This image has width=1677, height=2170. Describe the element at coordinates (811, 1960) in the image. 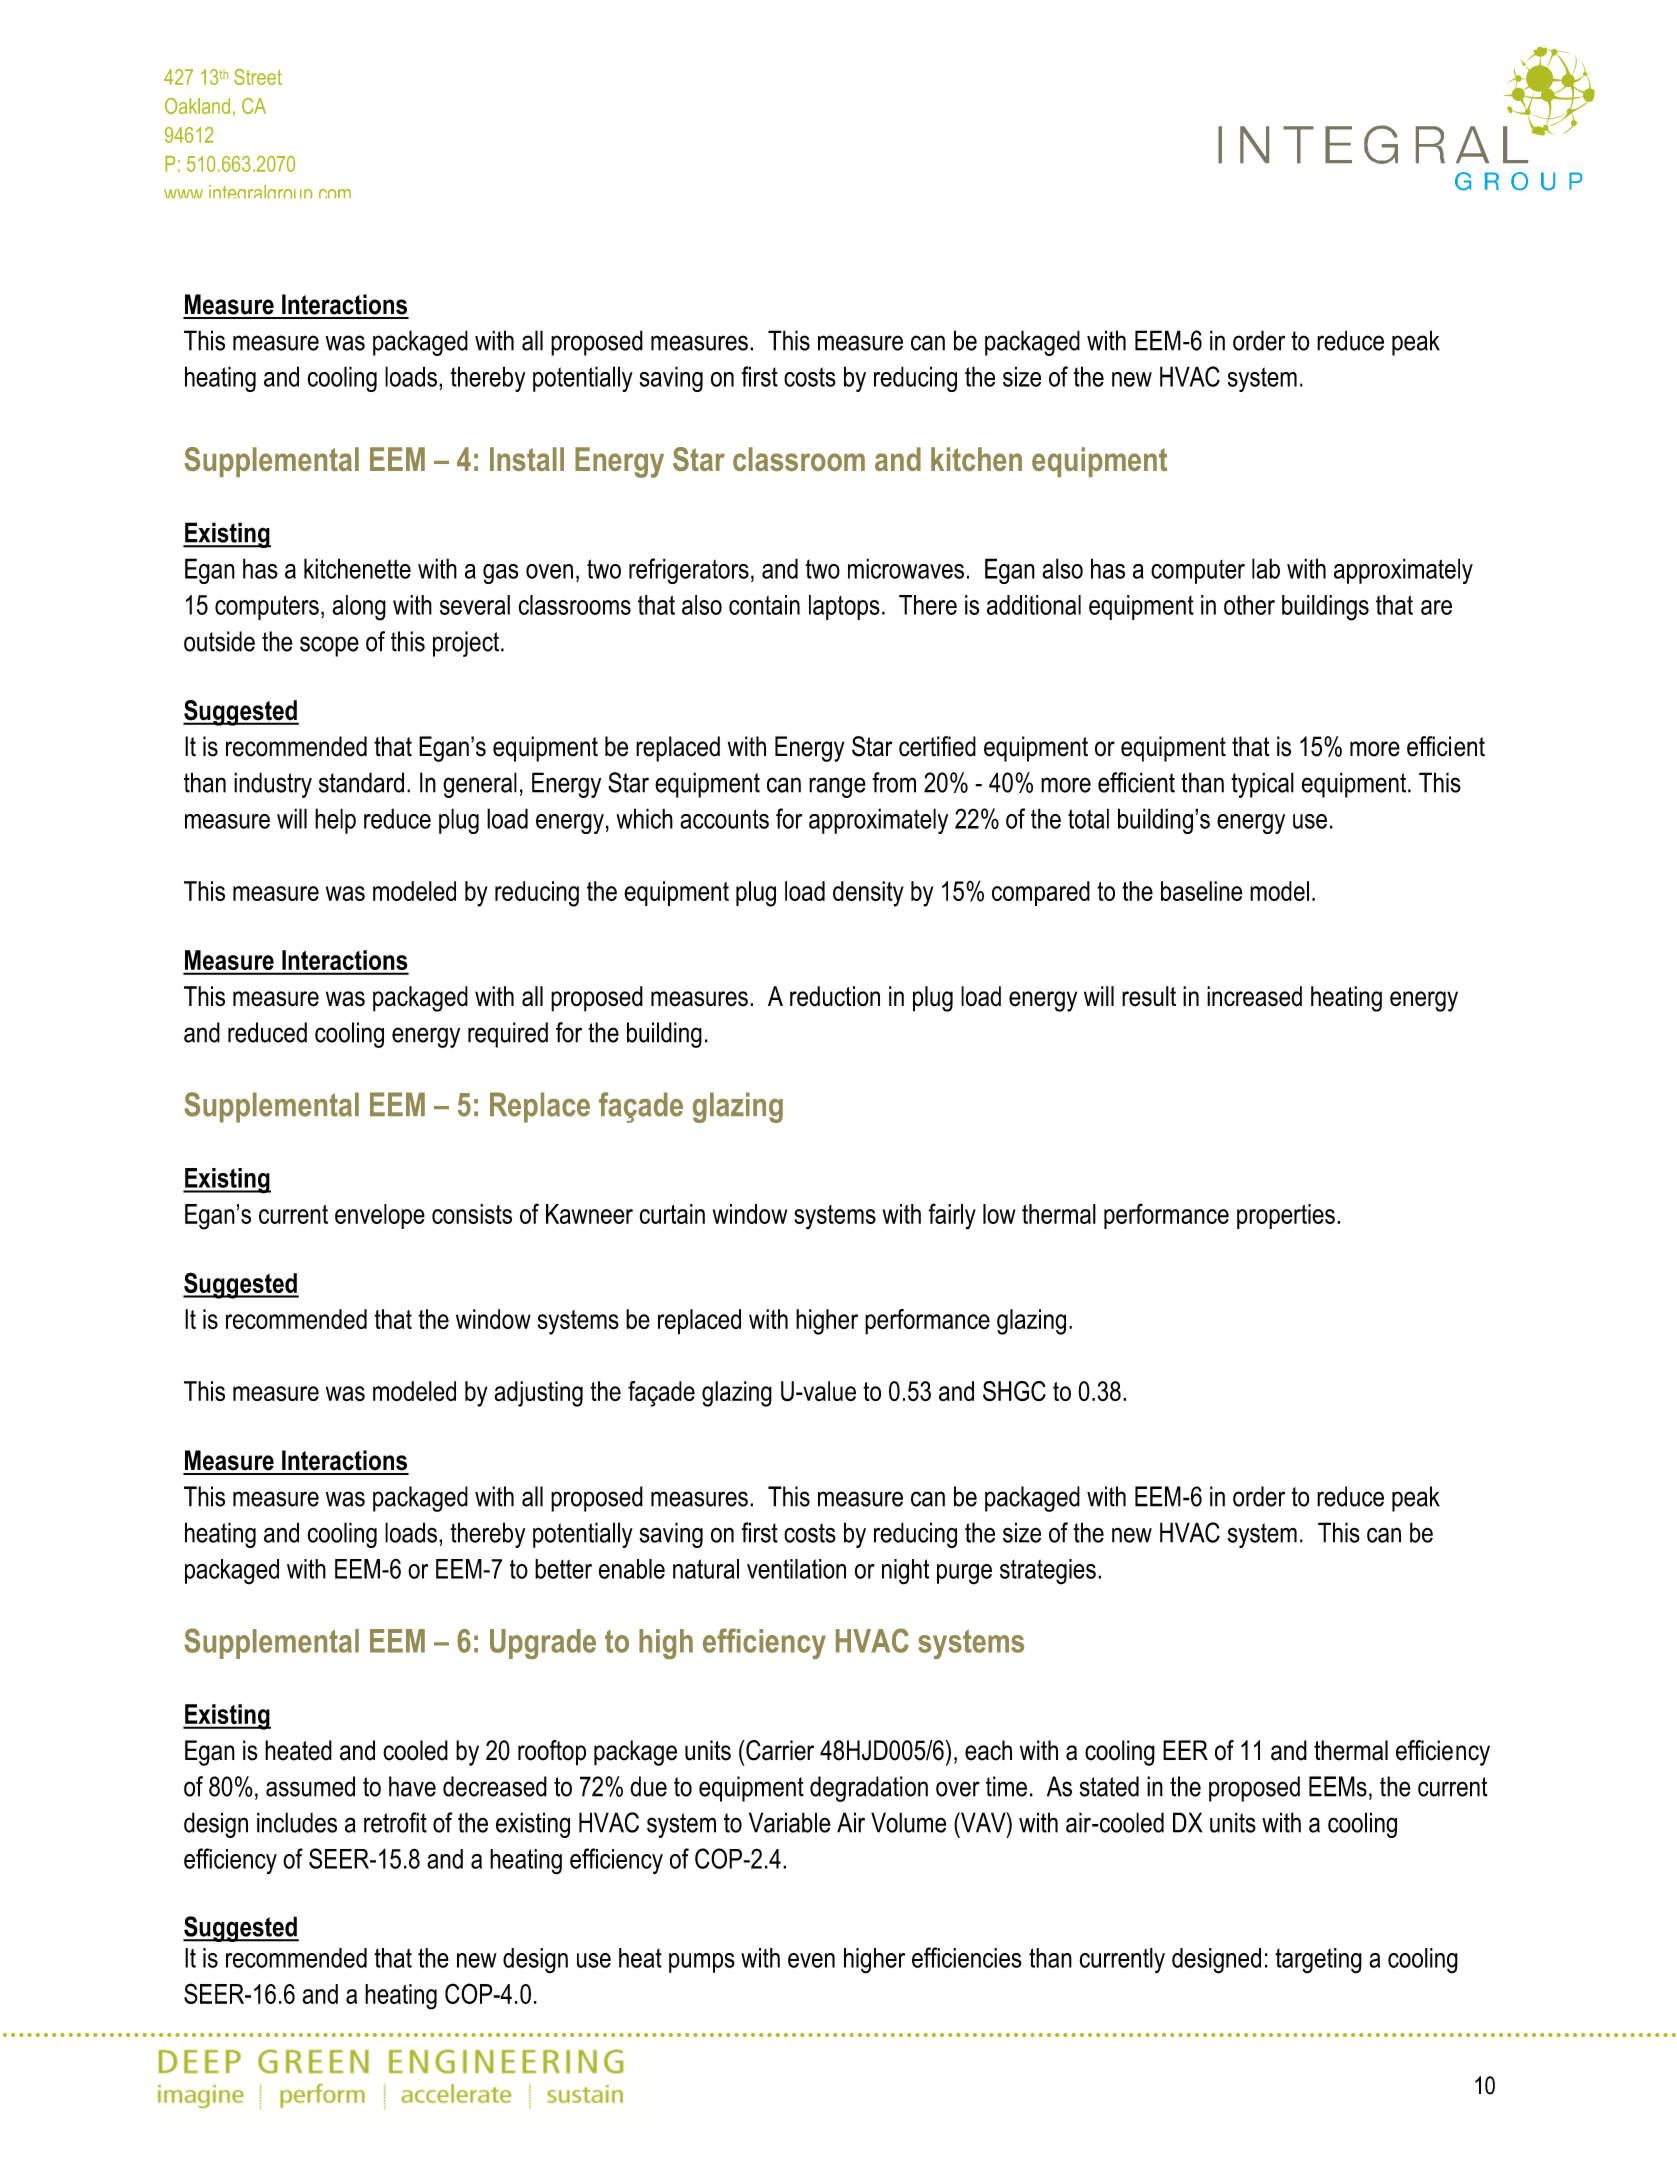

I see `even` at that location.
